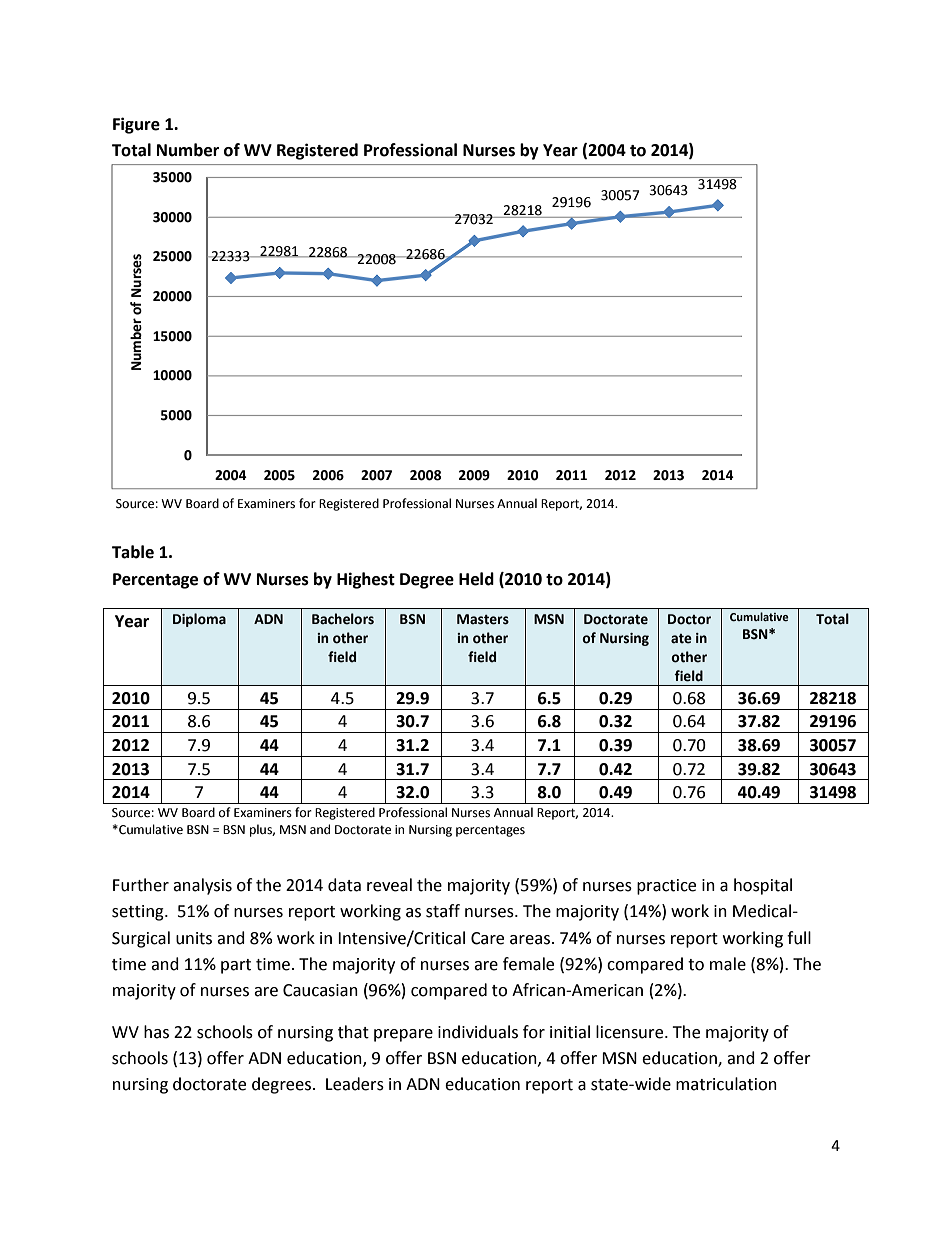  What do you see at coordinates (366, 580) in the document?
I see `Highest` at bounding box center [366, 580].
